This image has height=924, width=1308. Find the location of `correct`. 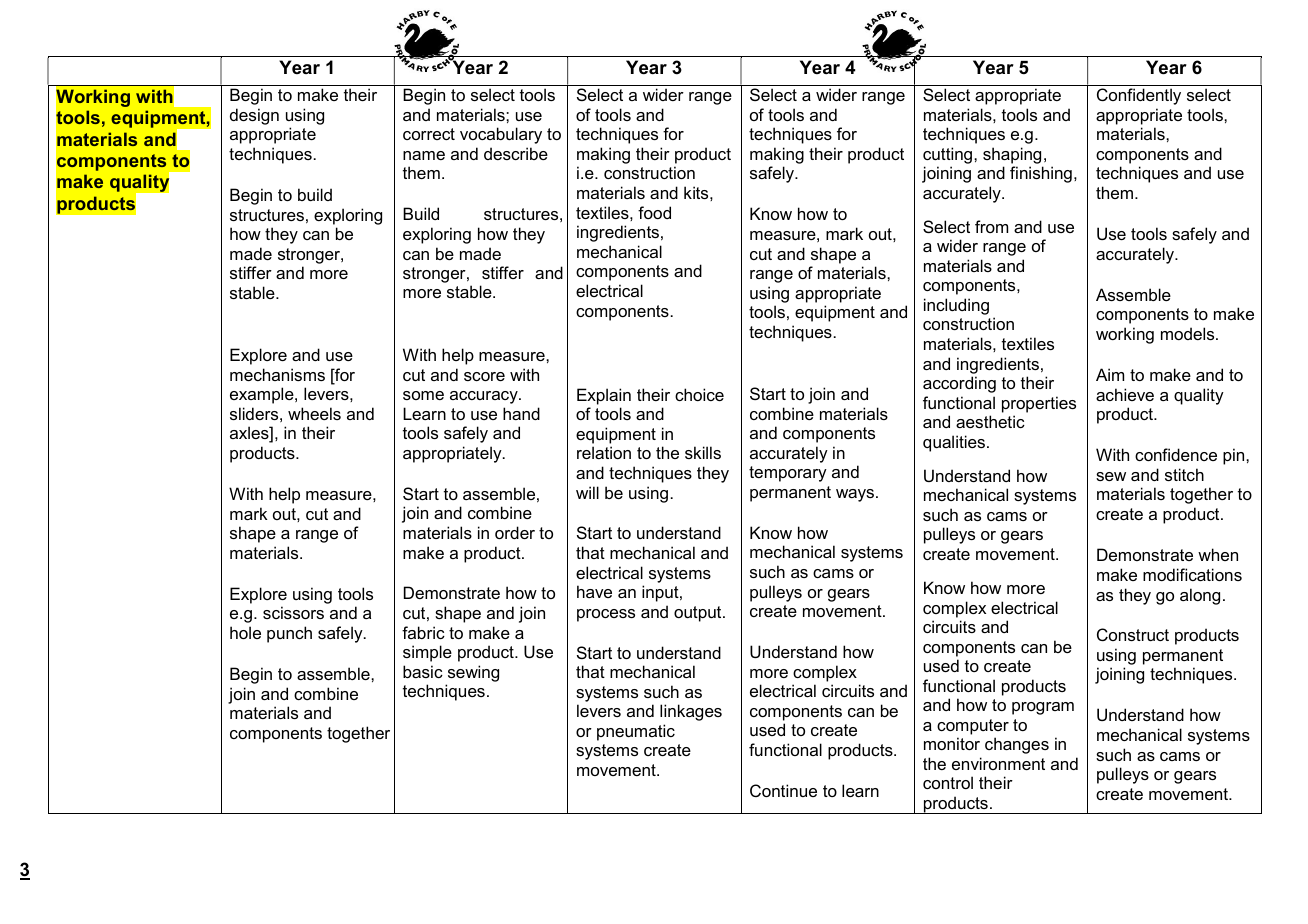

correct is located at coordinates (429, 134).
